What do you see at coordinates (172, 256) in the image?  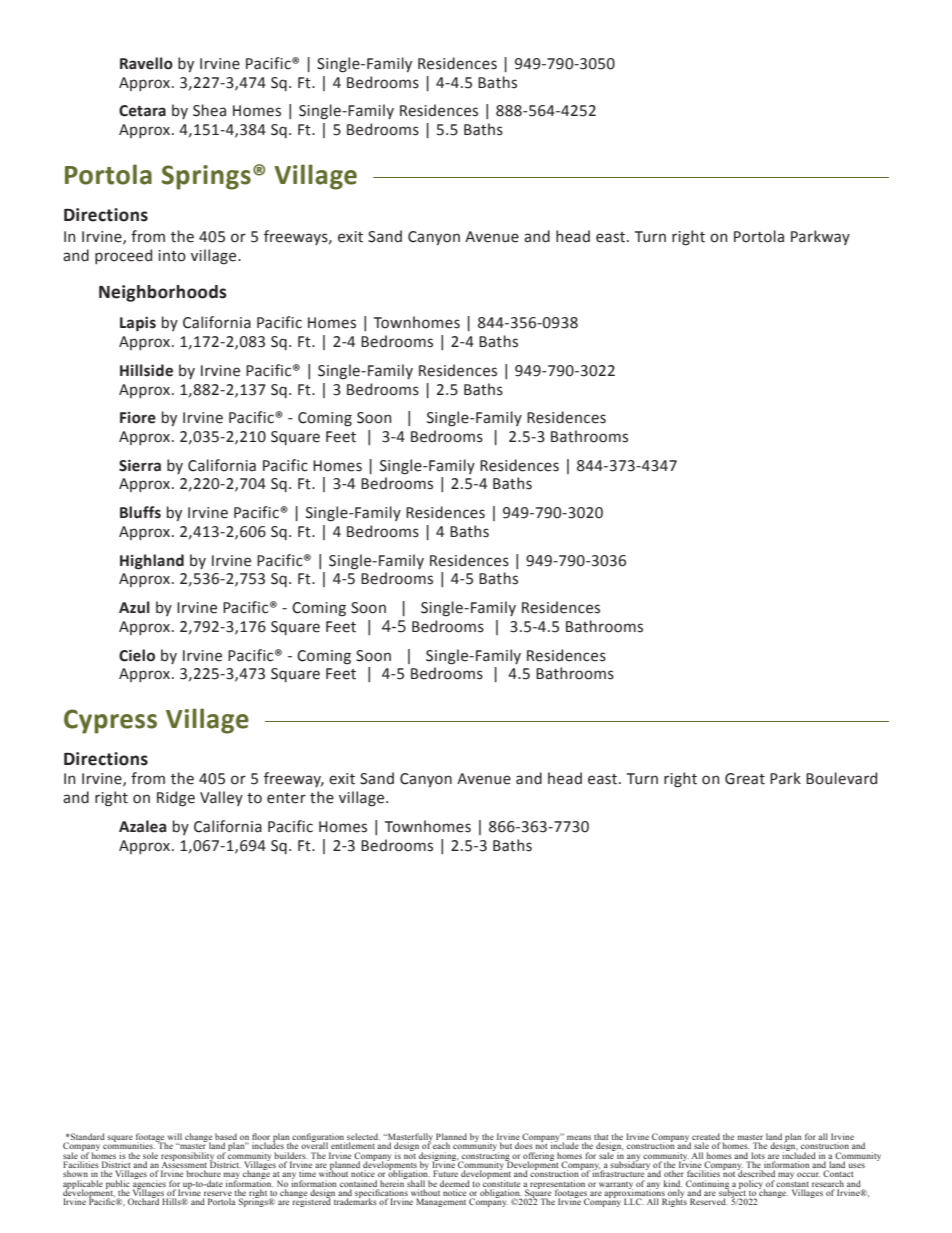 I see `into` at bounding box center [172, 256].
